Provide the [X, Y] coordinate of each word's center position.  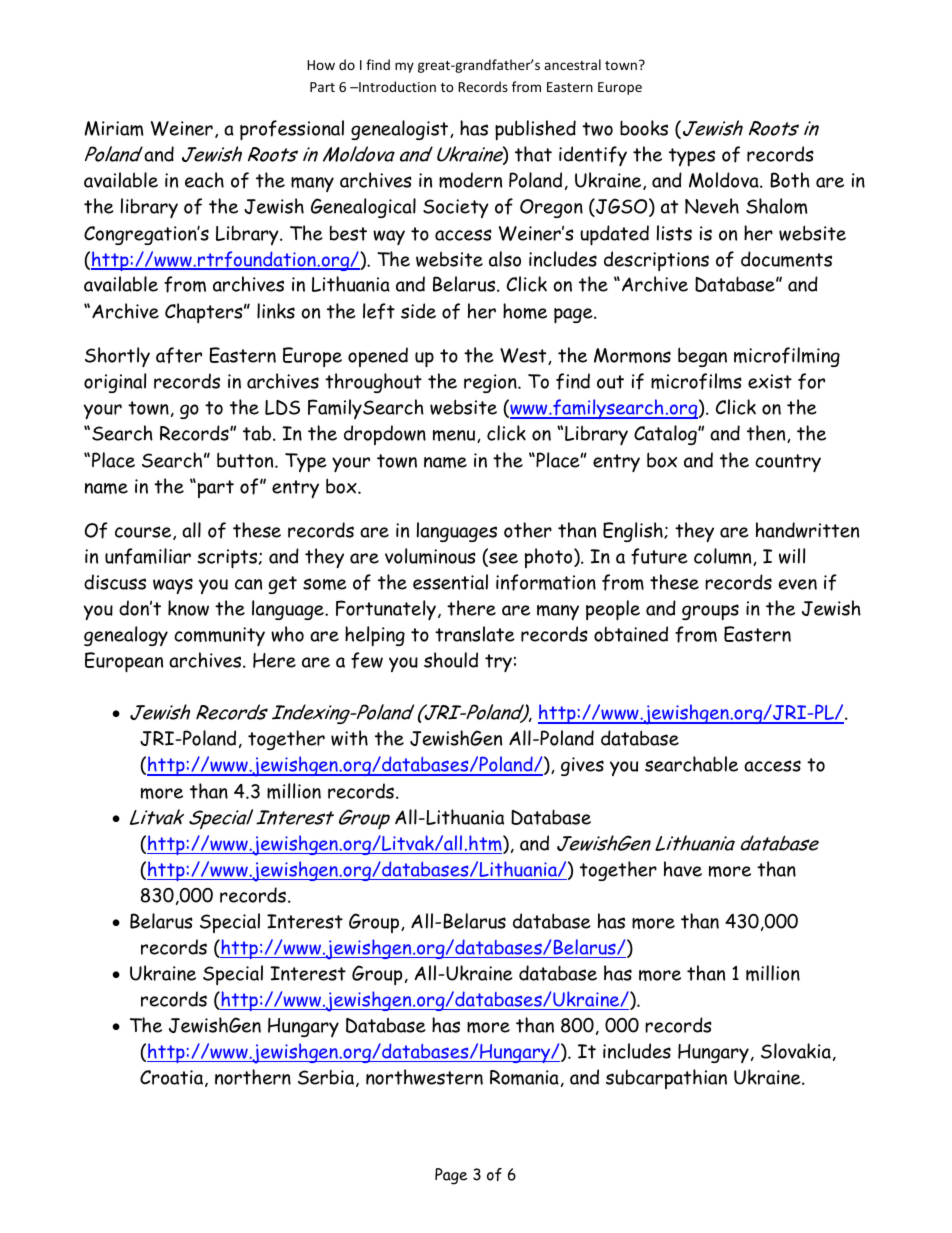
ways [173, 586]
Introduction [396, 86]
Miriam [114, 128]
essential [450, 582]
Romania [524, 1077]
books [644, 128]
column [724, 557]
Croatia [171, 1077]
